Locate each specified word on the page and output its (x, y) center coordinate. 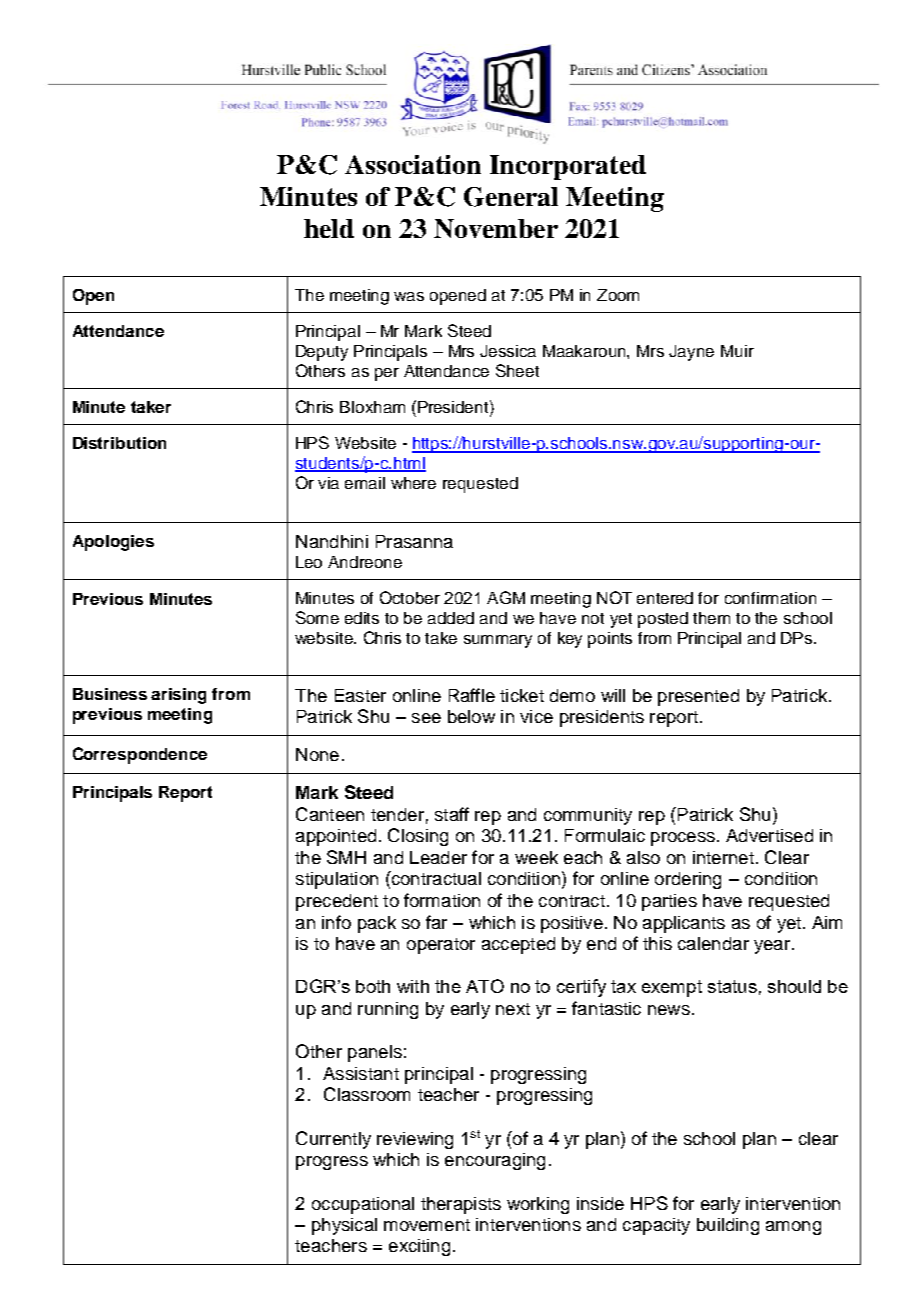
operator (441, 946)
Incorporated (568, 167)
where (413, 483)
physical (344, 1226)
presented (698, 697)
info (336, 922)
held (329, 228)
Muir (737, 351)
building (728, 1226)
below (471, 716)
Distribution (119, 443)
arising (178, 696)
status (732, 986)
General (511, 197)
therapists (461, 1205)
